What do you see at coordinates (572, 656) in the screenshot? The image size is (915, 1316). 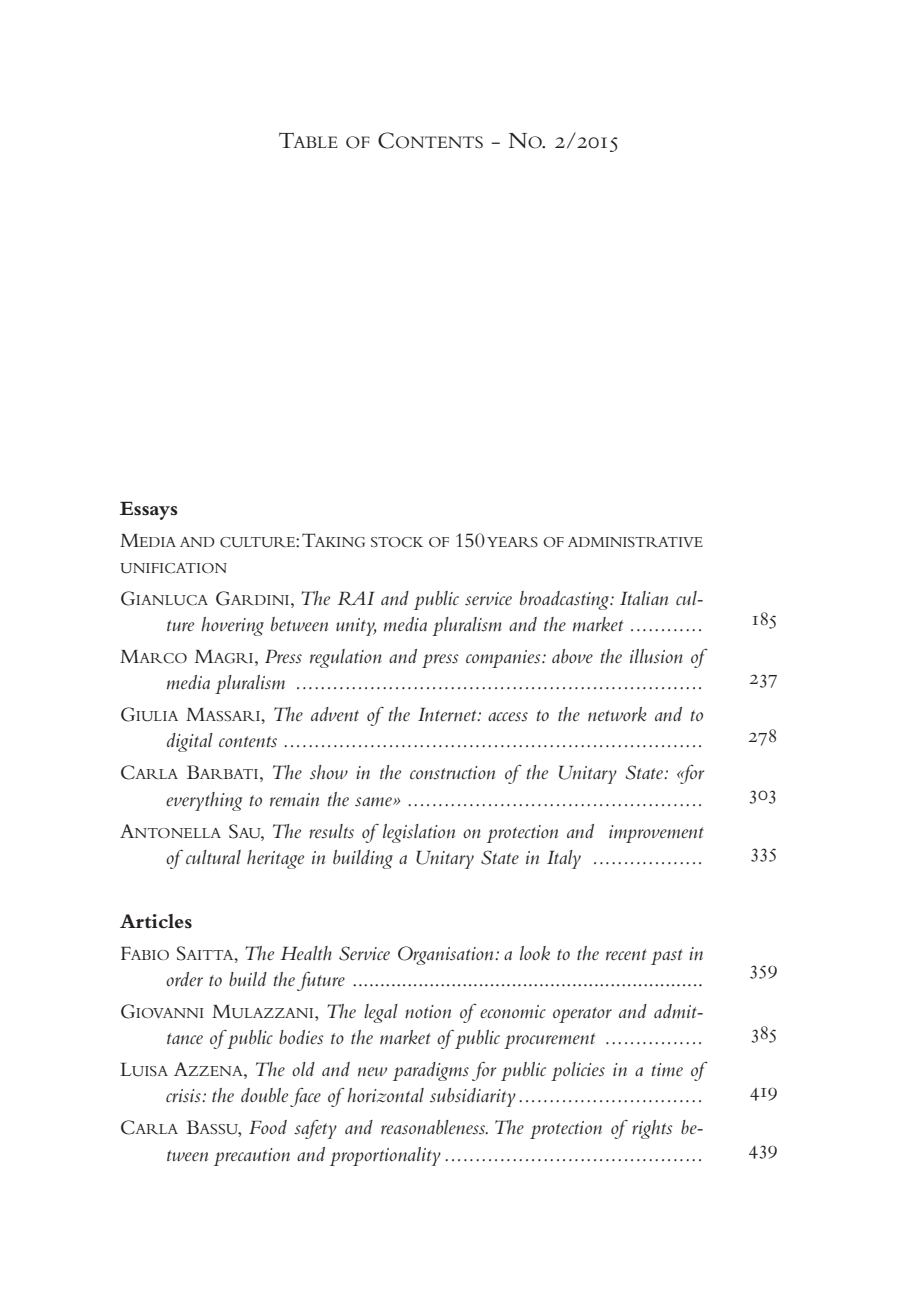 I see `above` at bounding box center [572, 656].
